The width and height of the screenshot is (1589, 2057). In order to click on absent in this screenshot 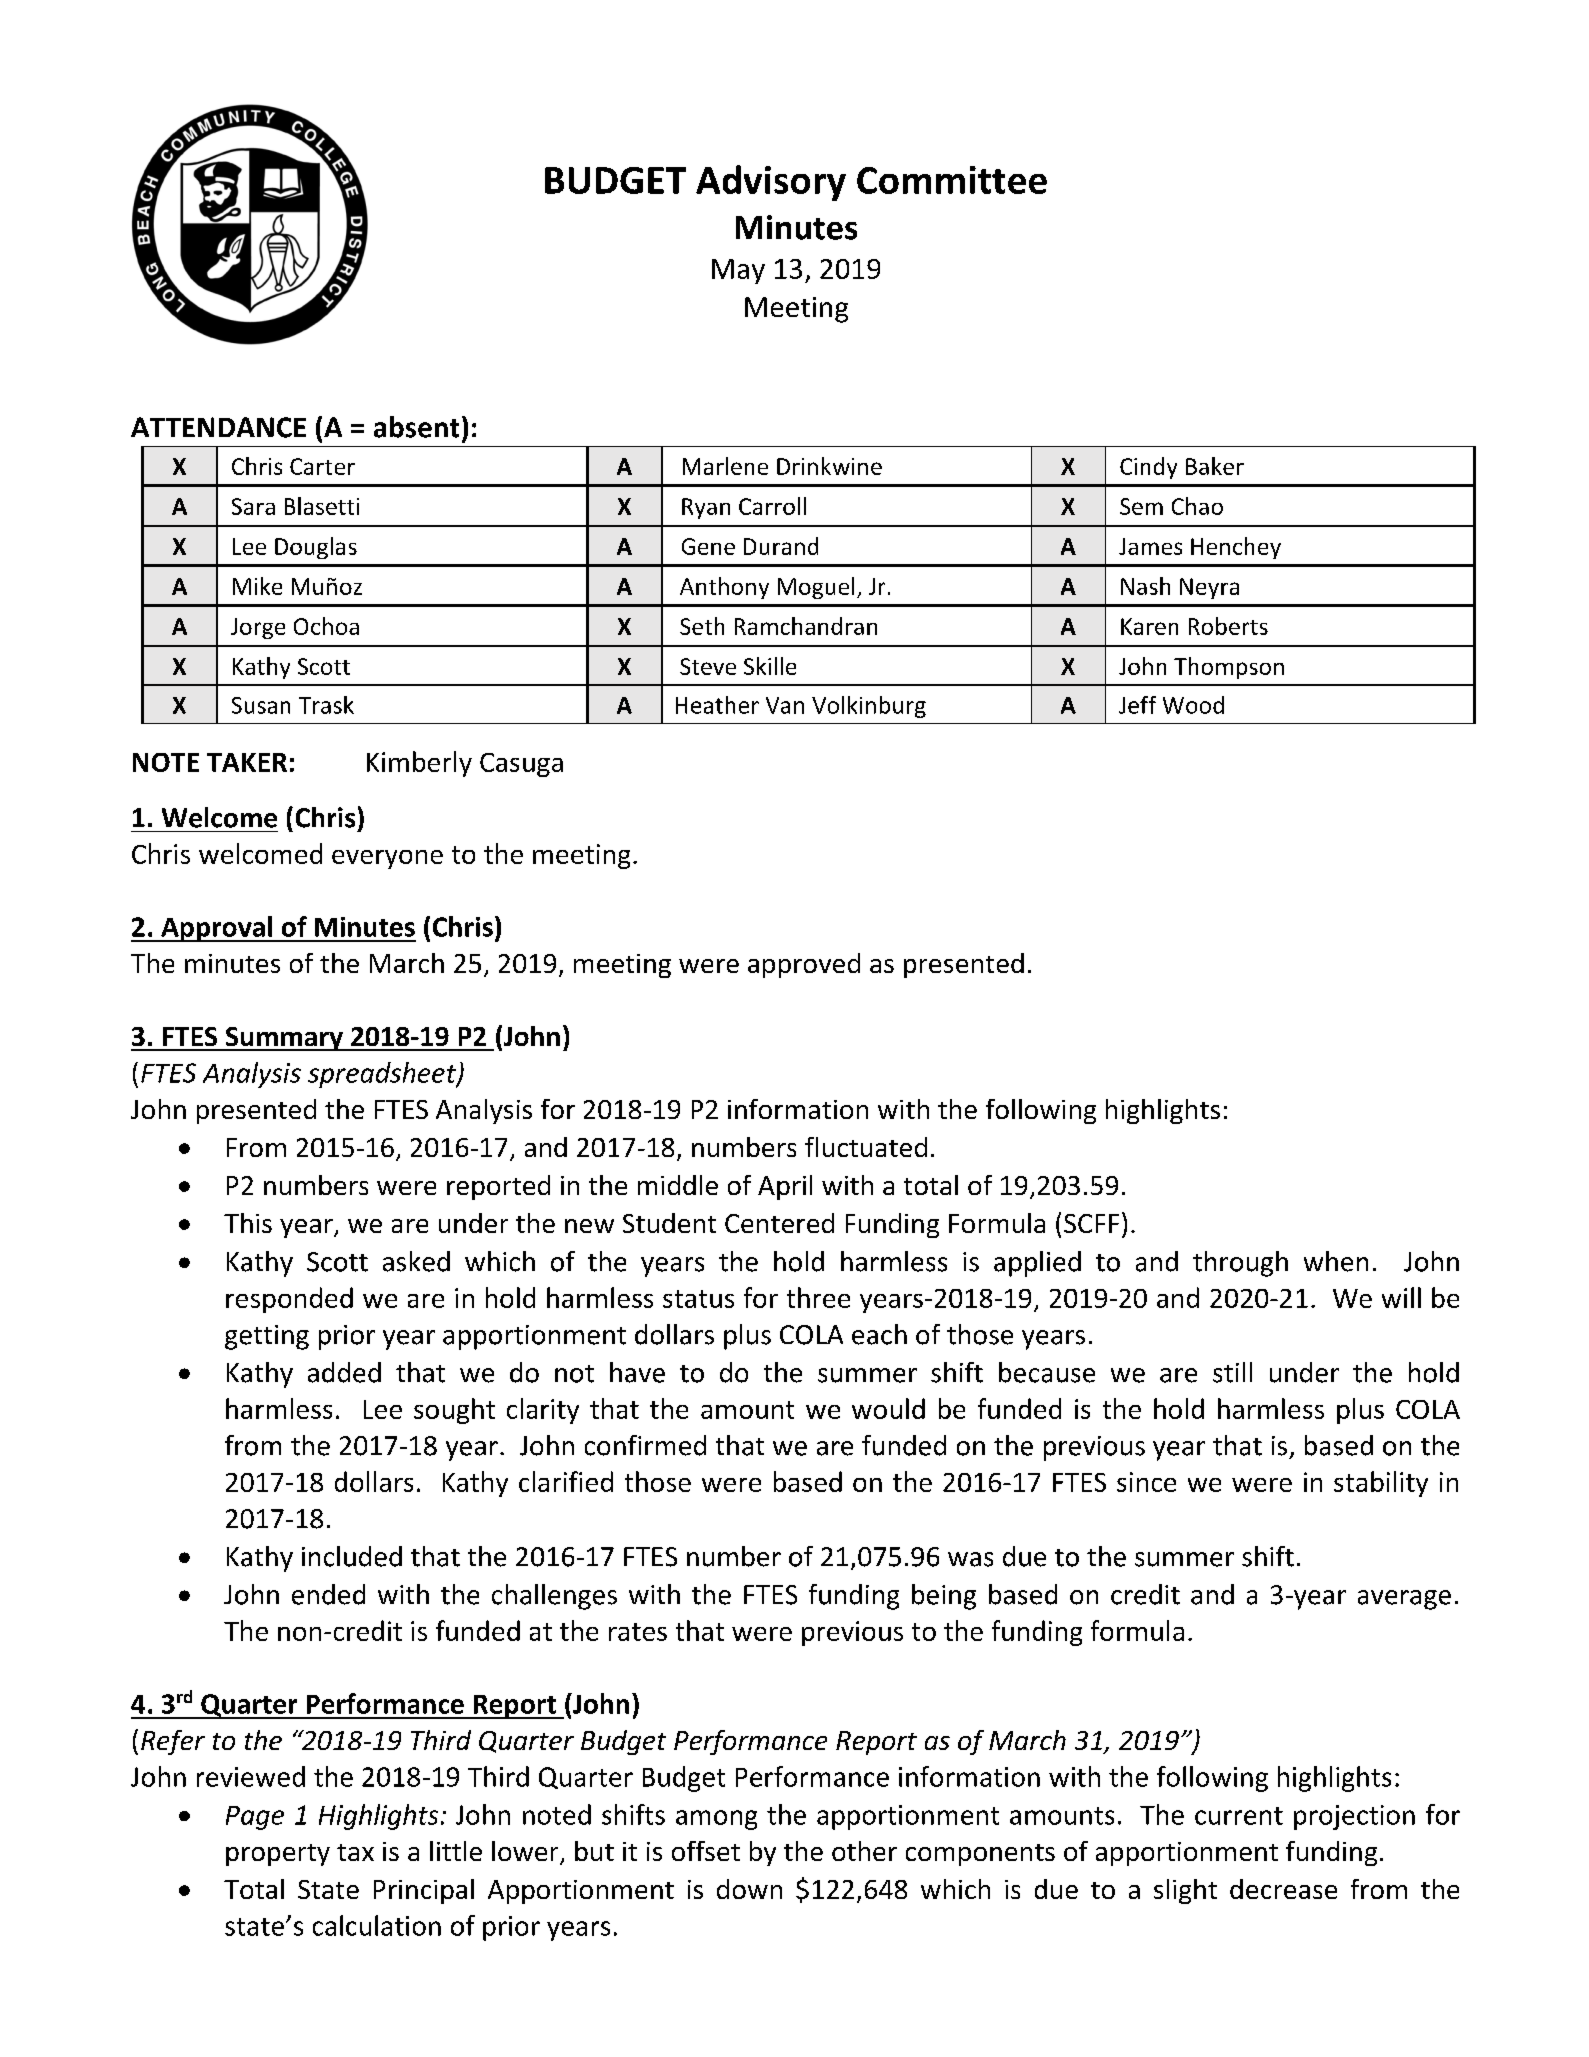, I will do `click(416, 427)`.
